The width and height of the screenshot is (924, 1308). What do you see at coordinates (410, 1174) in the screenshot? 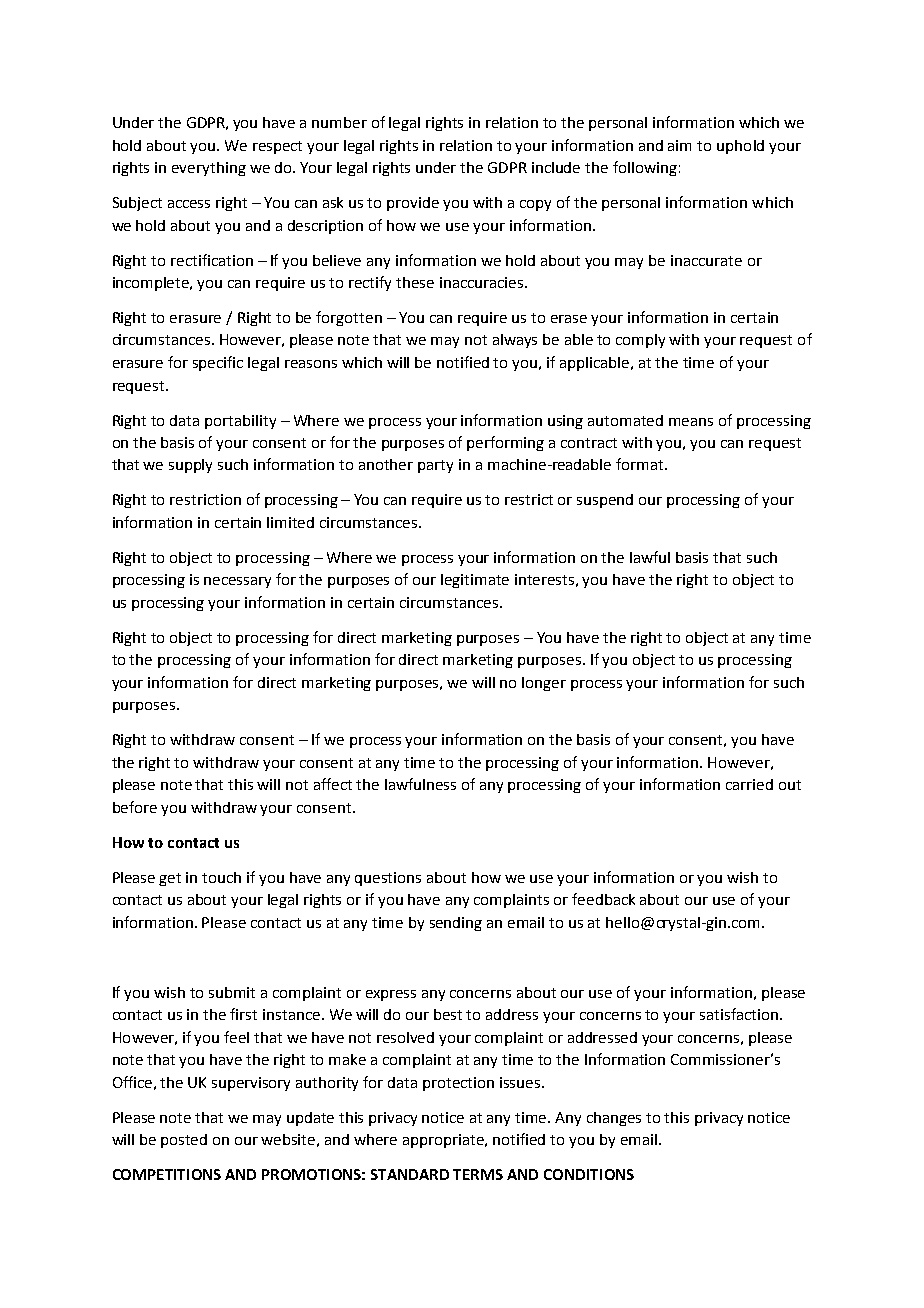
I see `STANDARD` at bounding box center [410, 1174].
